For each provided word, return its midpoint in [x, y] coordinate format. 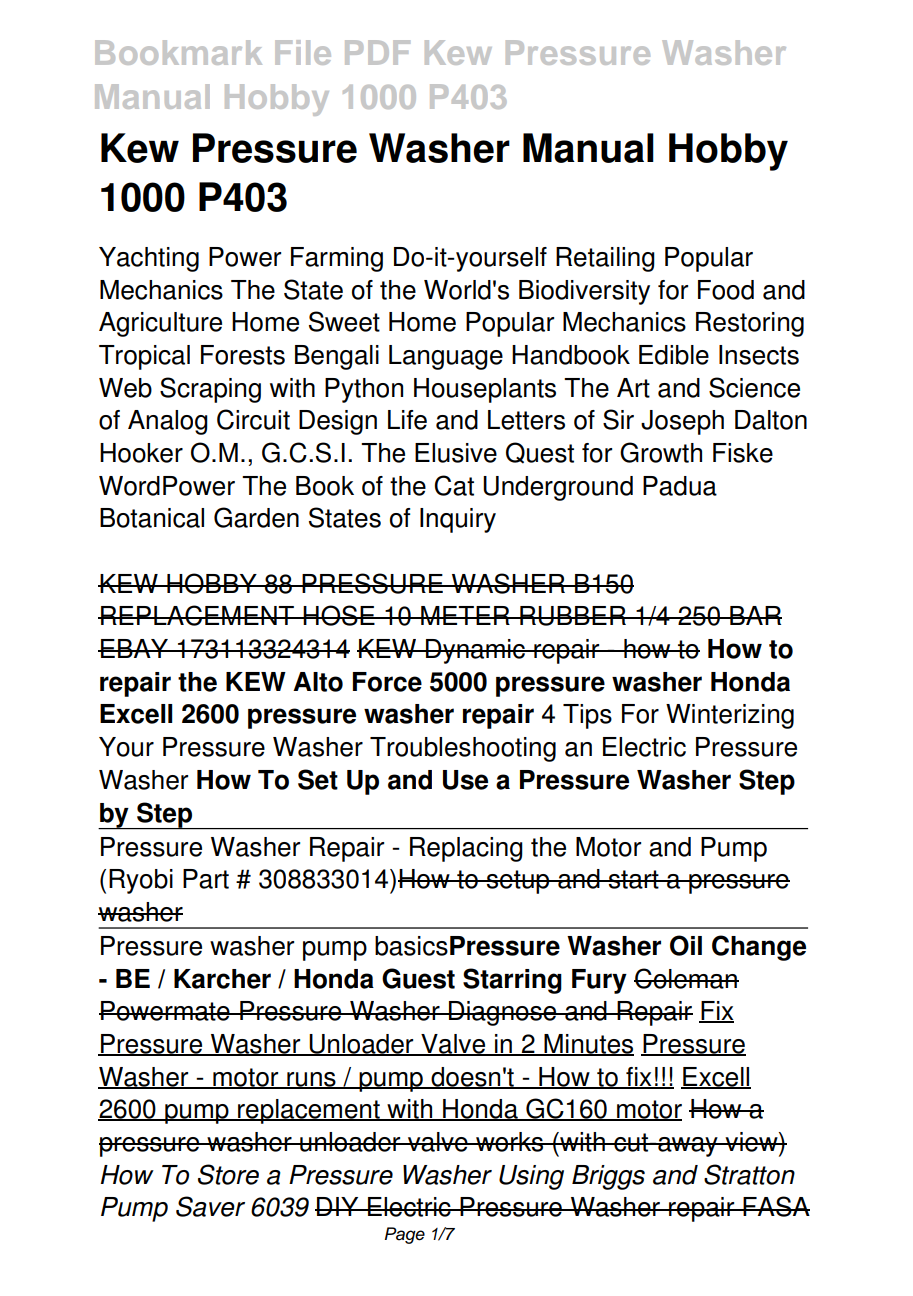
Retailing [605, 259]
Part [206, 879]
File [303, 52]
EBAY [135, 648]
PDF [377, 52]
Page [405, 1235]
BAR [755, 615]
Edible [674, 355]
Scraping [210, 390]
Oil [686, 945]
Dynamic [475, 651]
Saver [210, 1206]
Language [446, 357]
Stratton [749, 1174]
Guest [418, 978]
